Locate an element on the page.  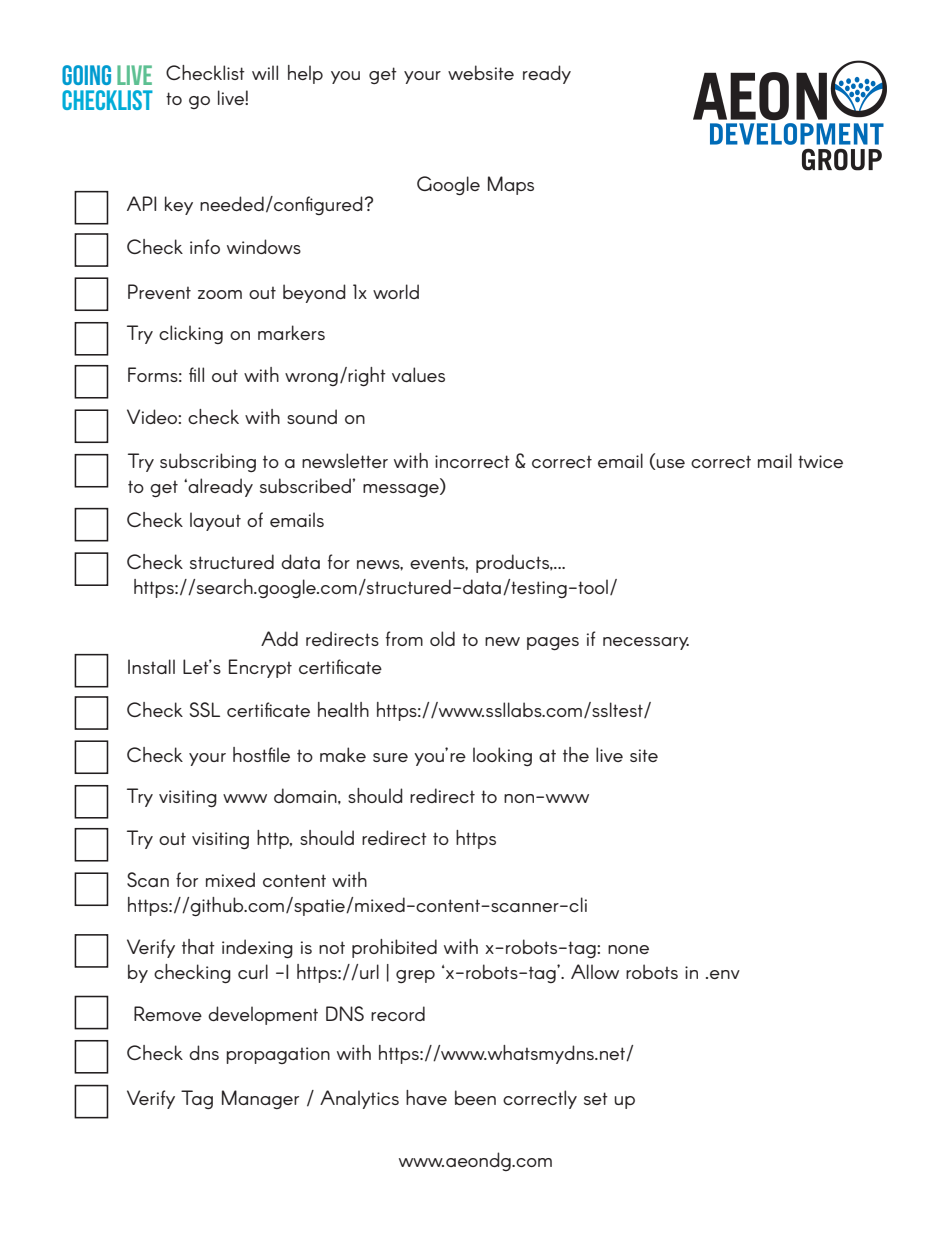
world is located at coordinates (396, 291).
